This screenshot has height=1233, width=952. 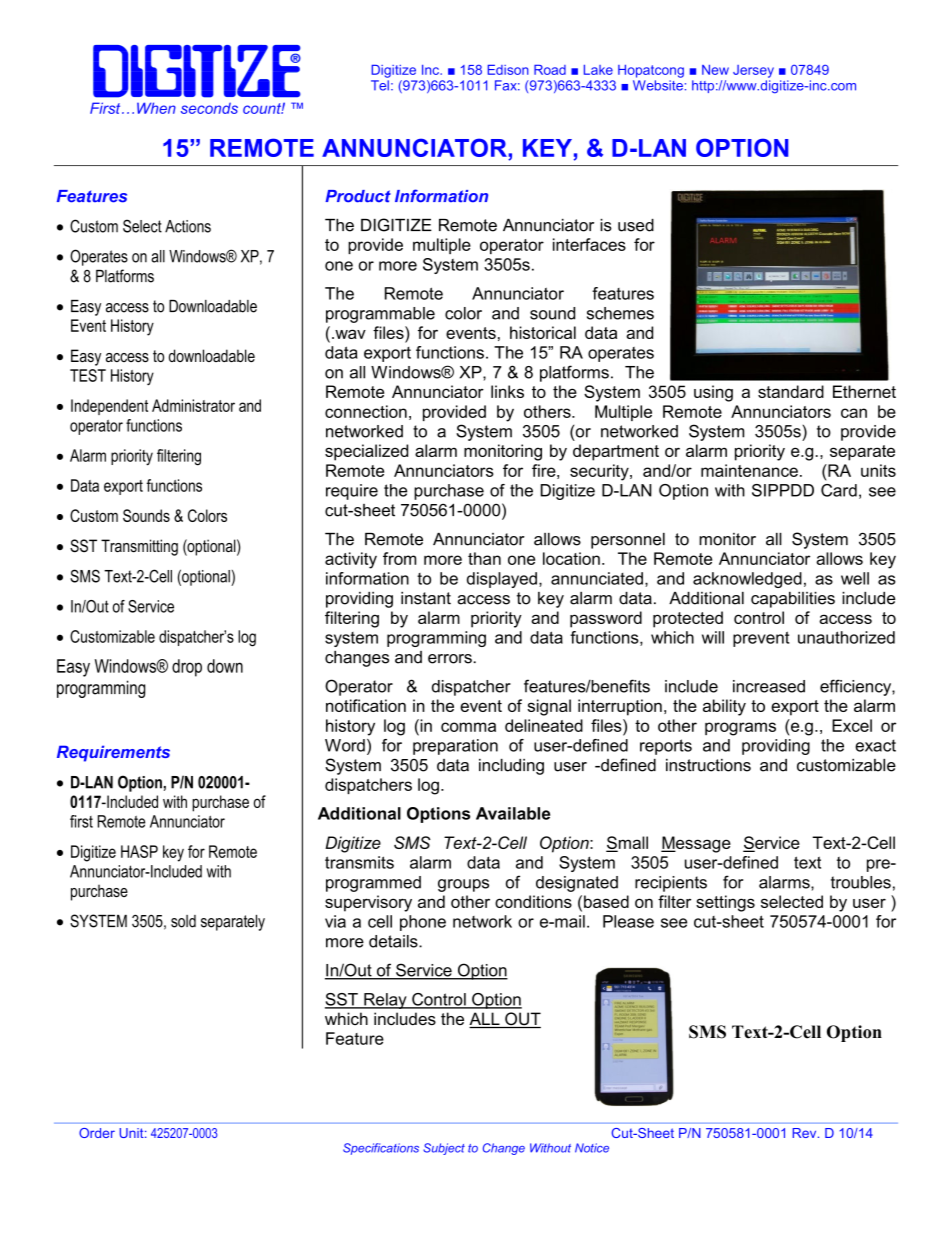 What do you see at coordinates (502, 580) in the screenshot?
I see `displayed` at bounding box center [502, 580].
